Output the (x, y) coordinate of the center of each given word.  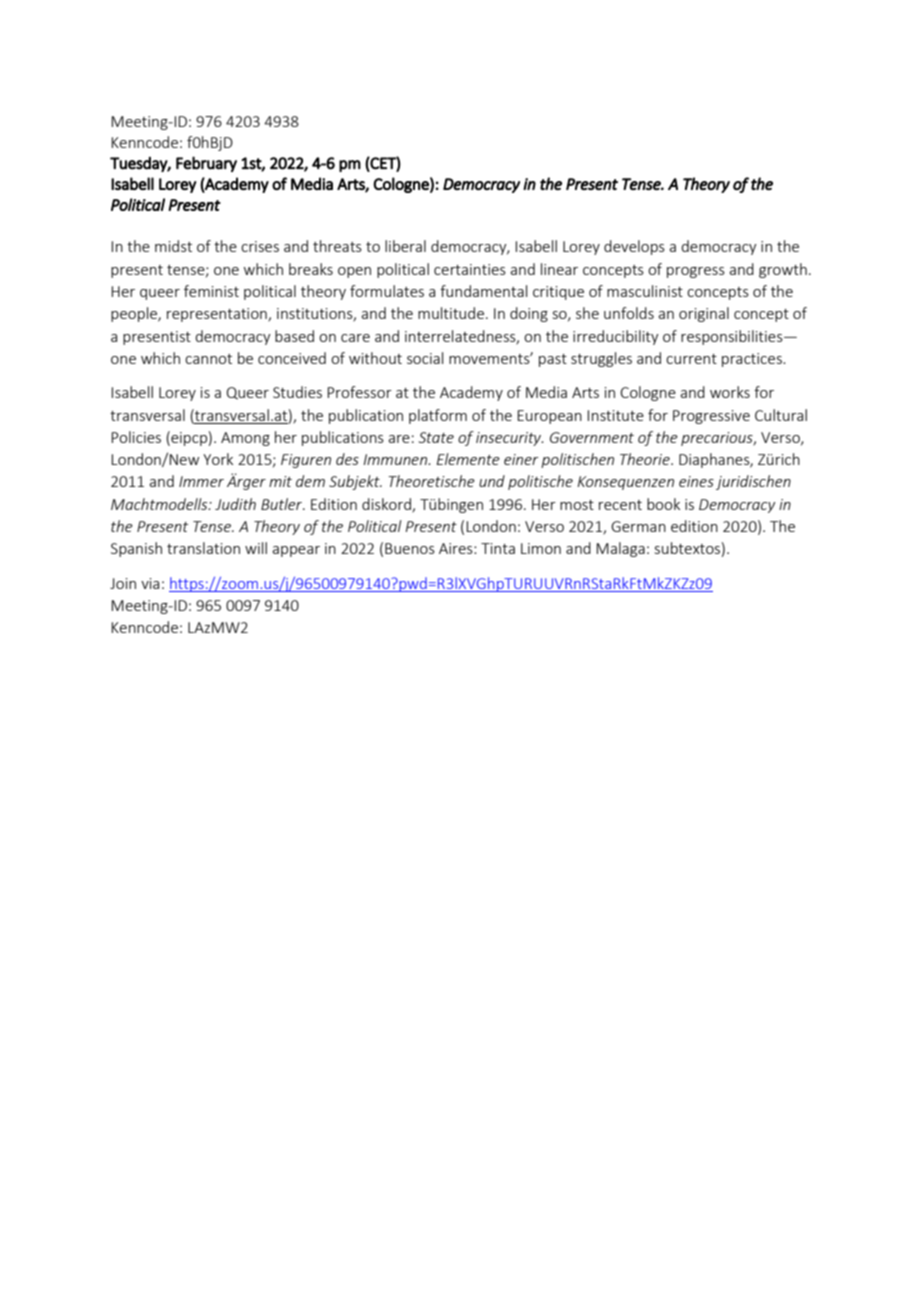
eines (696, 481)
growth (783, 270)
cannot (208, 359)
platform (438, 416)
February (206, 164)
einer (521, 459)
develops (634, 247)
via (150, 583)
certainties (470, 269)
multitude (451, 313)
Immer (201, 481)
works (730, 392)
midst (173, 246)
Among (245, 439)
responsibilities (733, 337)
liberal (405, 246)
